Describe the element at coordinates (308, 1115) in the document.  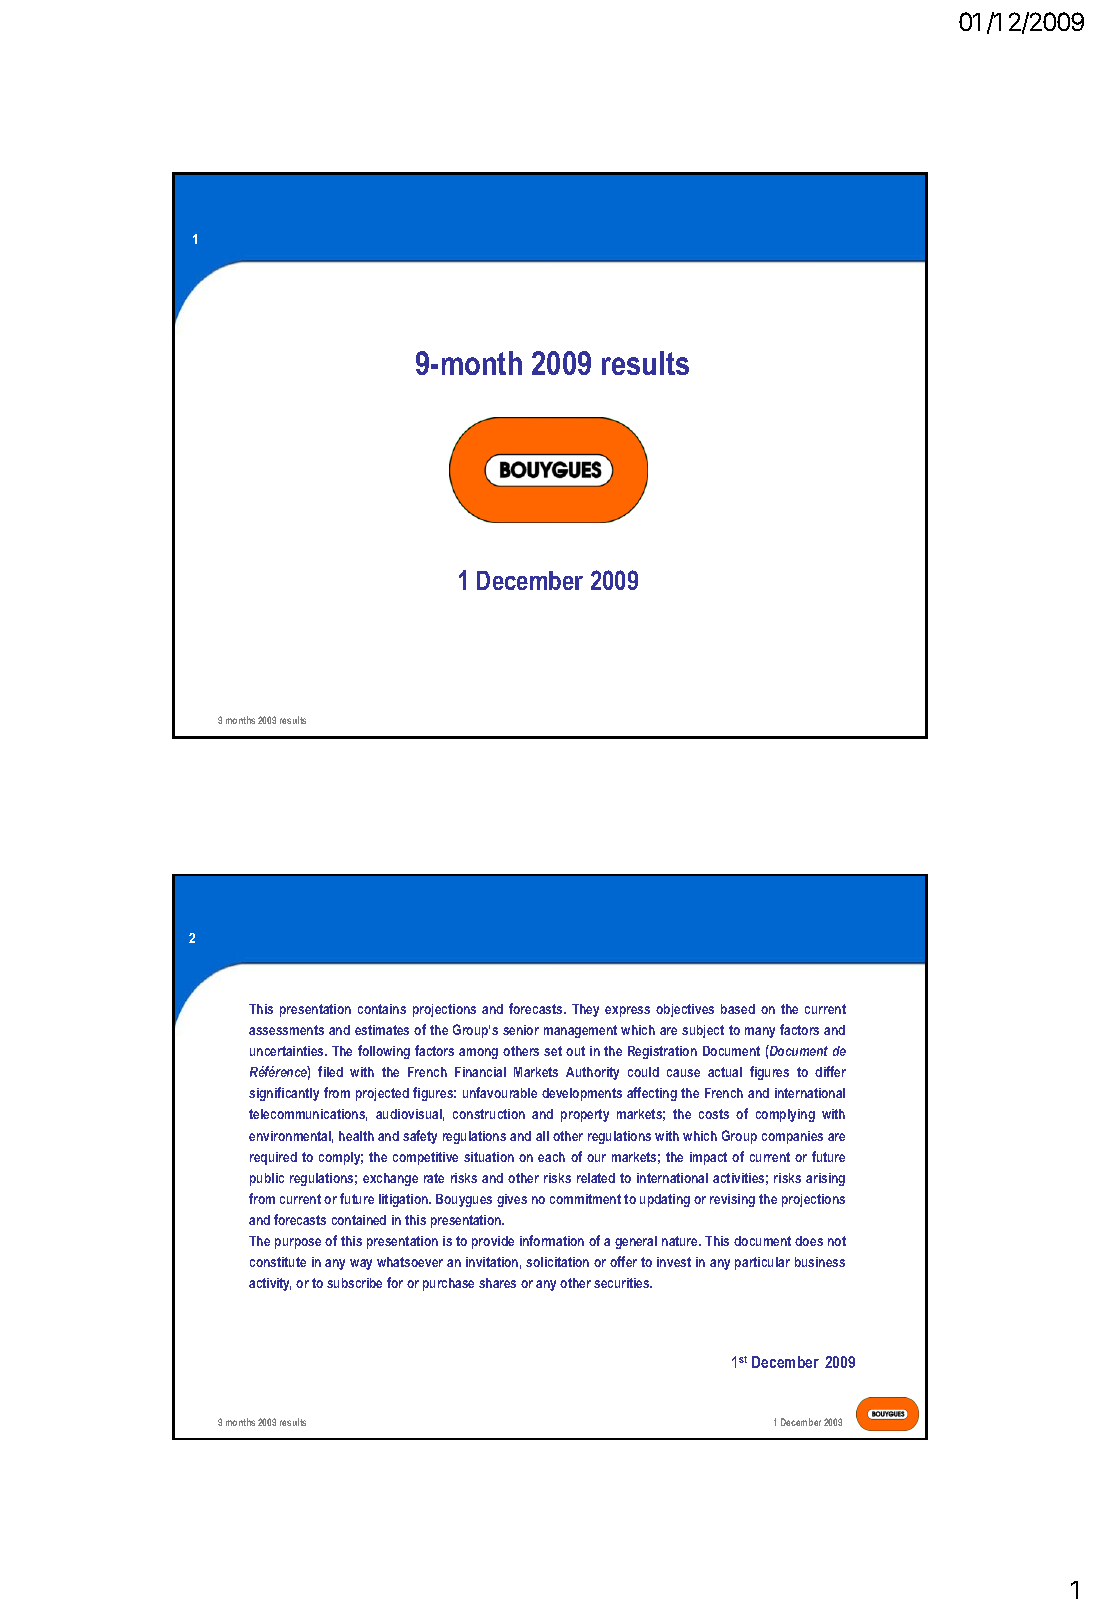
I see `telecommunications` at that location.
